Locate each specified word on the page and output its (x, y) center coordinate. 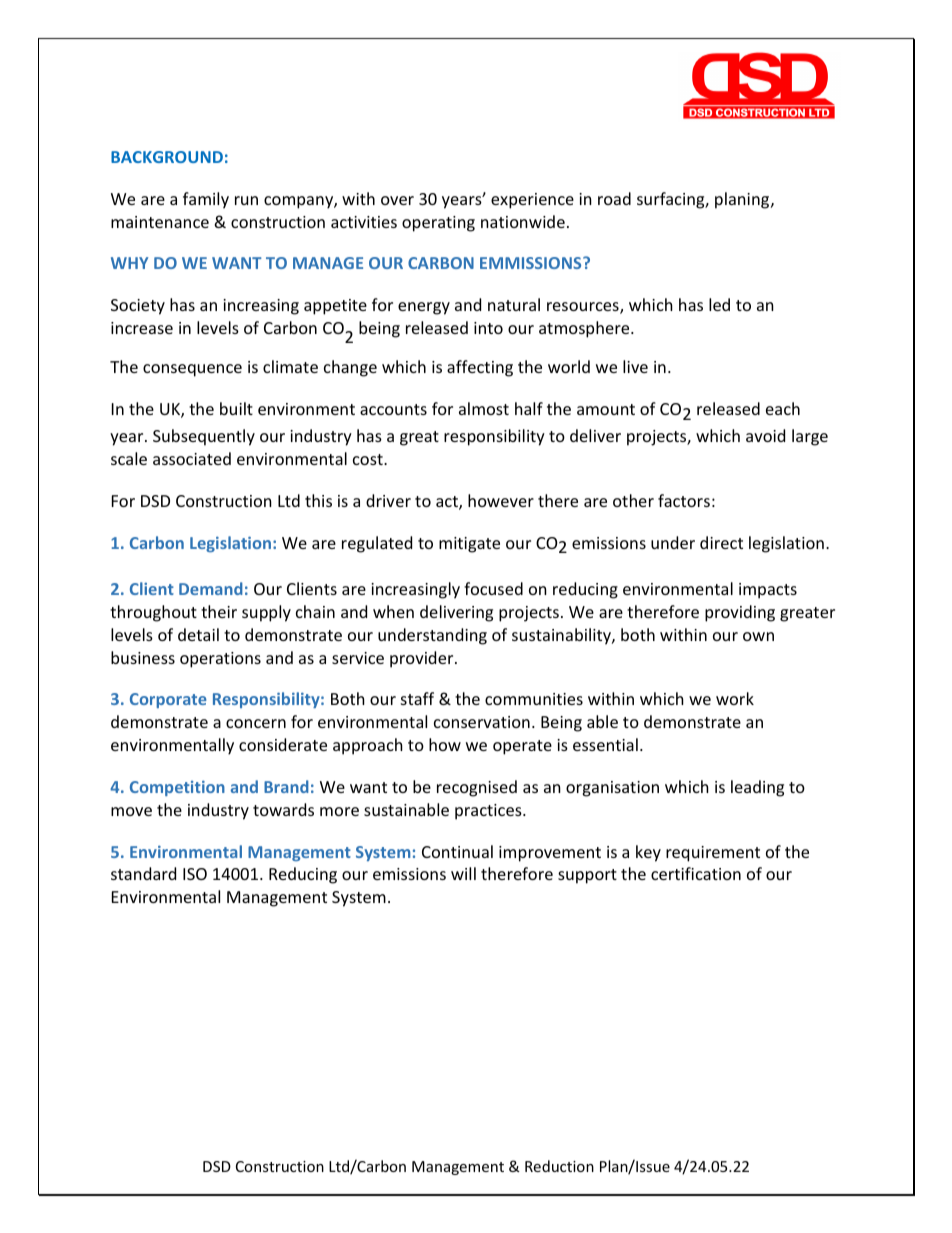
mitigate (469, 545)
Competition (177, 788)
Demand (211, 588)
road (614, 198)
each (783, 408)
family (206, 200)
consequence (192, 370)
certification (696, 873)
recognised (477, 788)
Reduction (559, 1166)
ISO (195, 874)
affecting (480, 368)
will (463, 873)
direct (721, 542)
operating (438, 224)
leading (757, 788)
